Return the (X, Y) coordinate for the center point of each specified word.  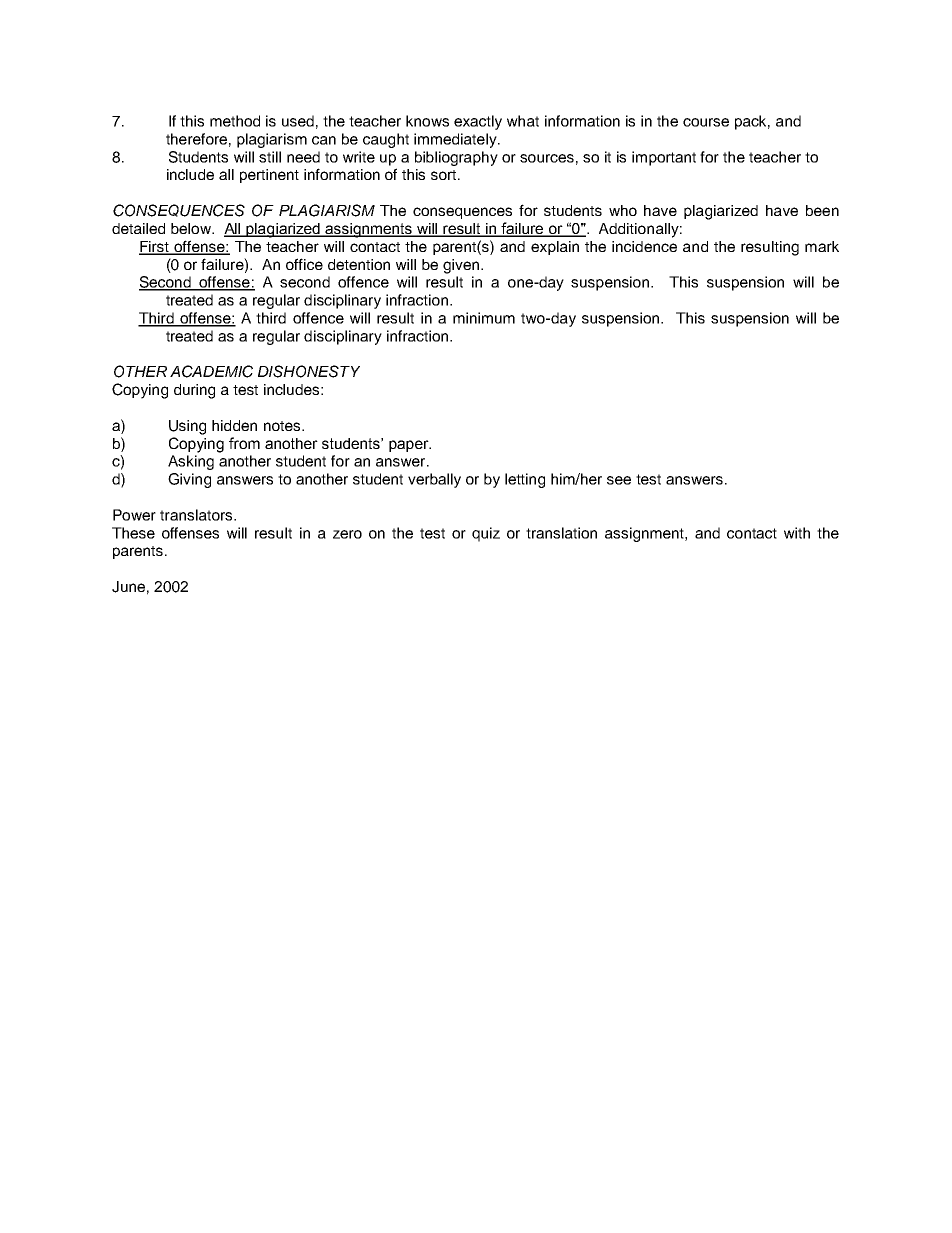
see (619, 480)
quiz (486, 534)
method (235, 121)
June (128, 587)
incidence (644, 246)
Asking (191, 462)
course (706, 122)
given (462, 266)
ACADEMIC (211, 371)
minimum (484, 318)
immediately (456, 140)
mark (822, 246)
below (192, 228)
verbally (434, 480)
